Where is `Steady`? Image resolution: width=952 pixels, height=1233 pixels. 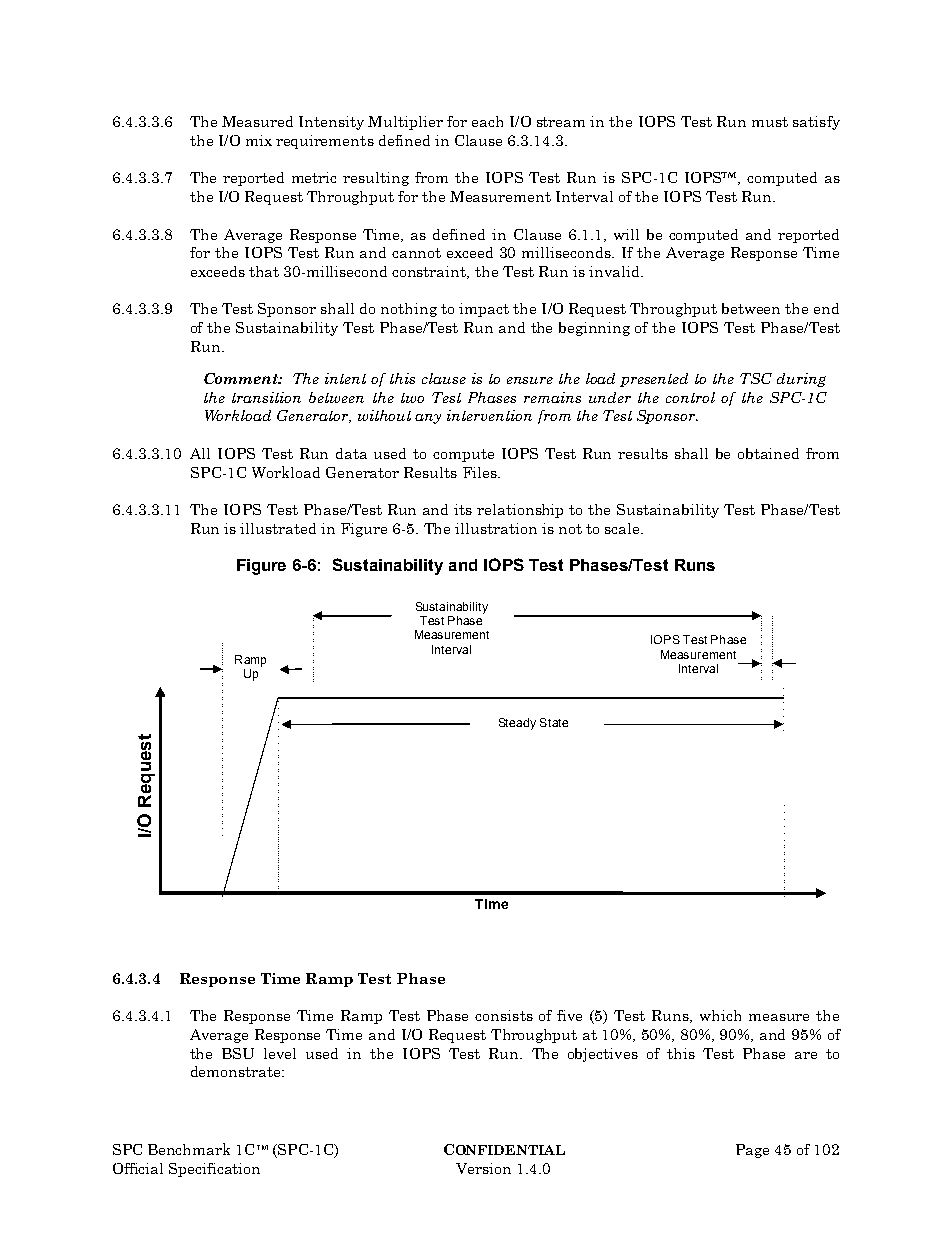 Steady is located at coordinates (517, 724).
